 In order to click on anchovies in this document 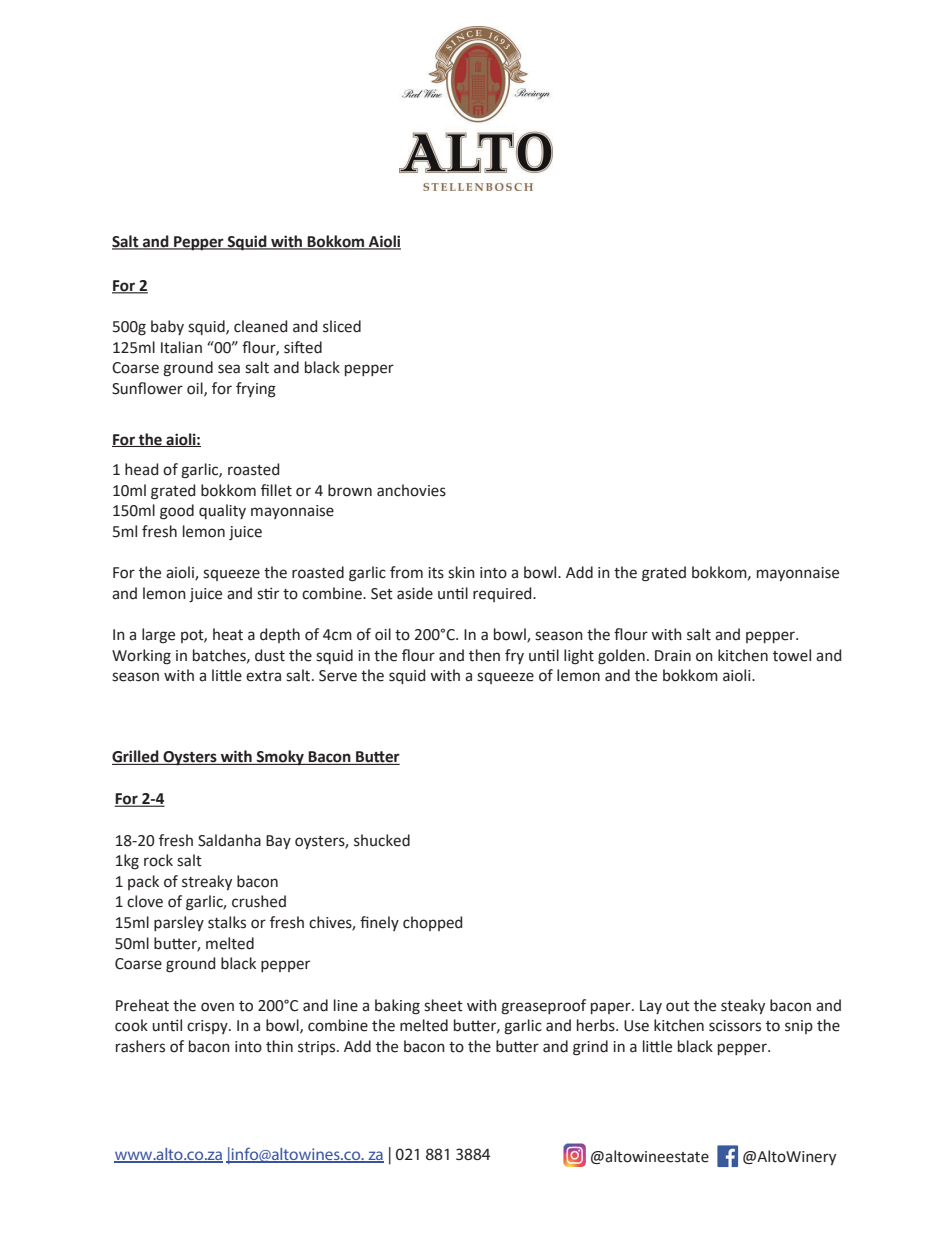, I will do `click(411, 490)`.
